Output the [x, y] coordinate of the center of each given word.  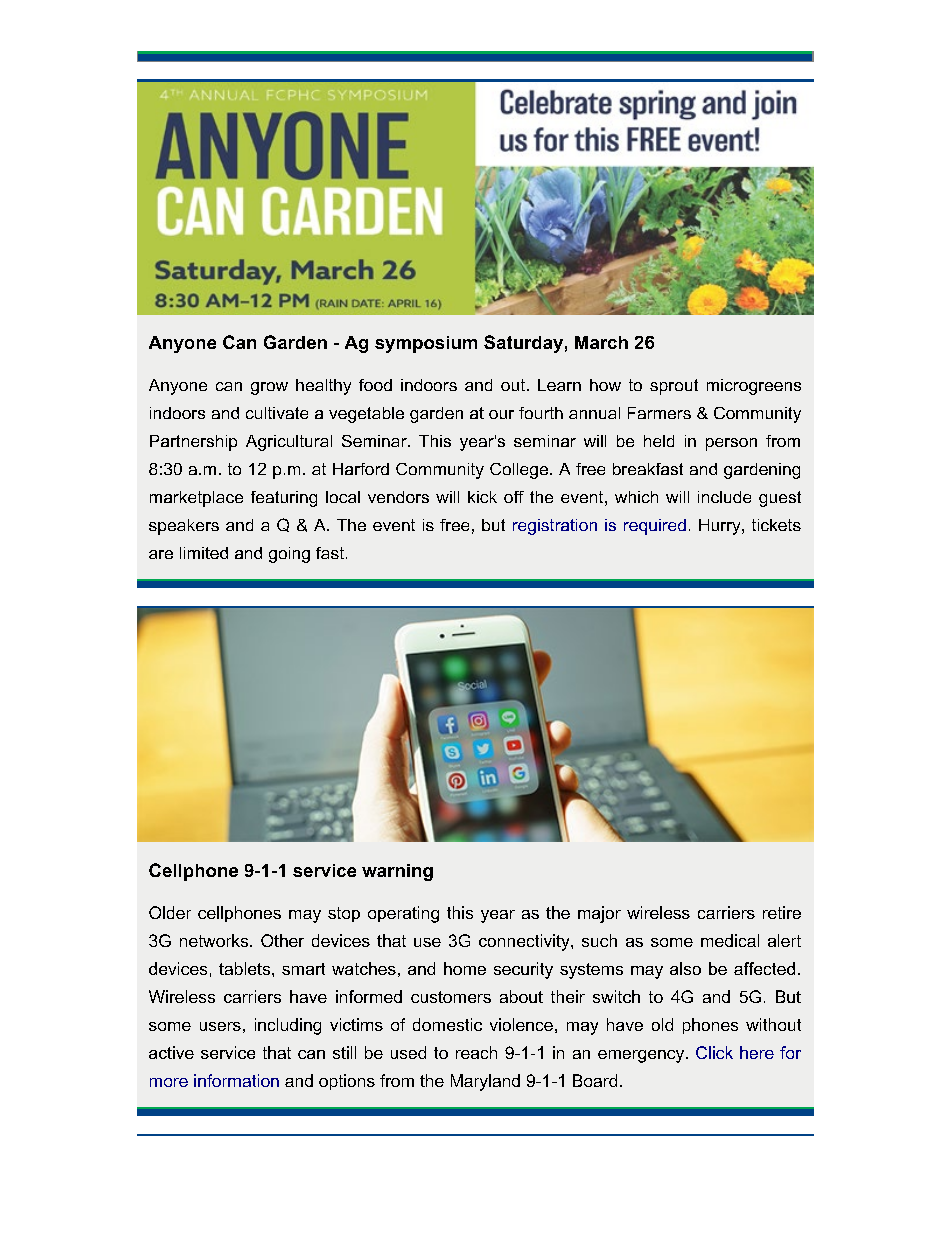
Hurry [721, 527]
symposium [426, 344]
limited [204, 553]
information [236, 1080]
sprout [674, 387]
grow [269, 388]
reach [476, 1052]
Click [714, 1052]
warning [397, 872]
